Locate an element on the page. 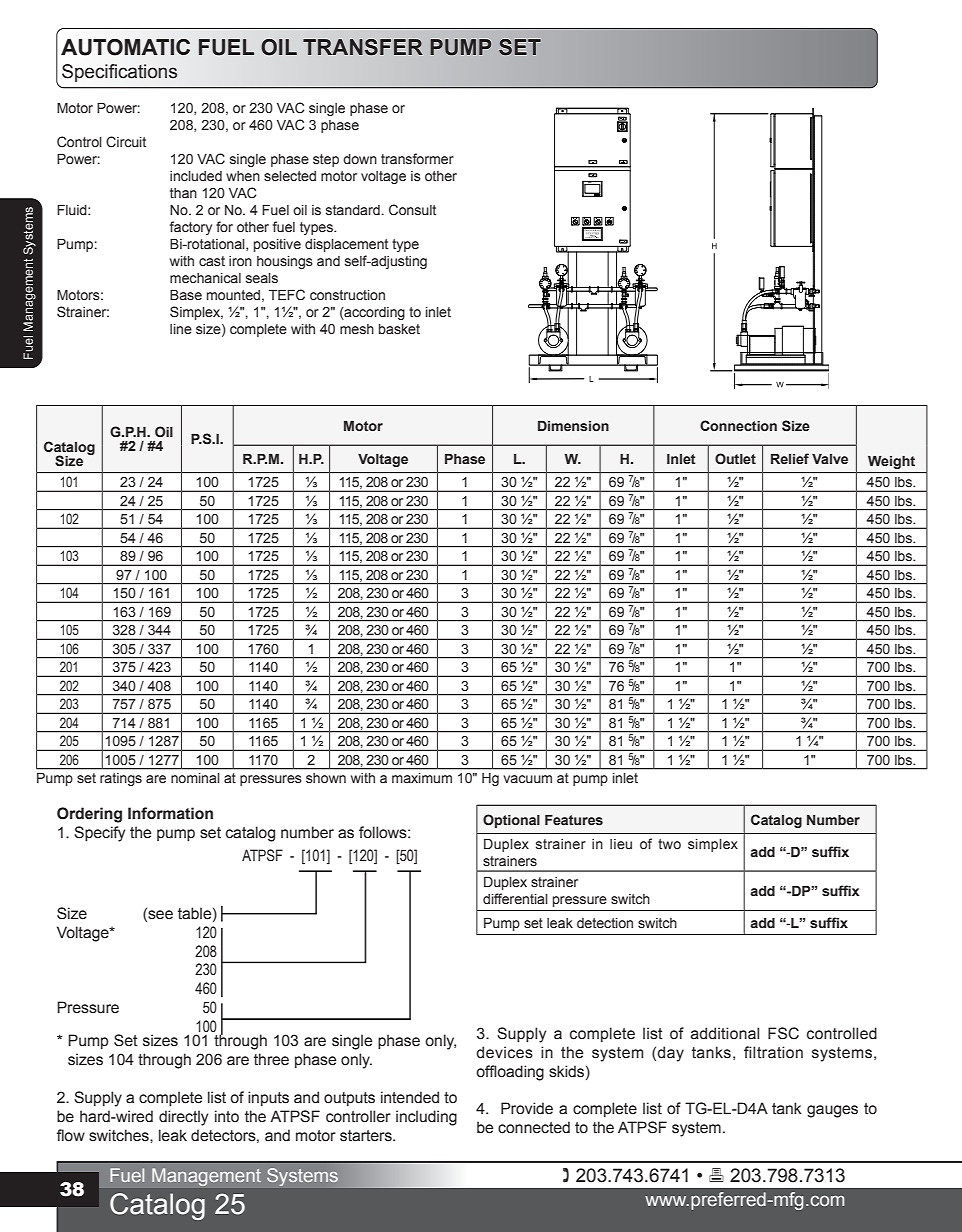  TRANSFER is located at coordinates (363, 47).
